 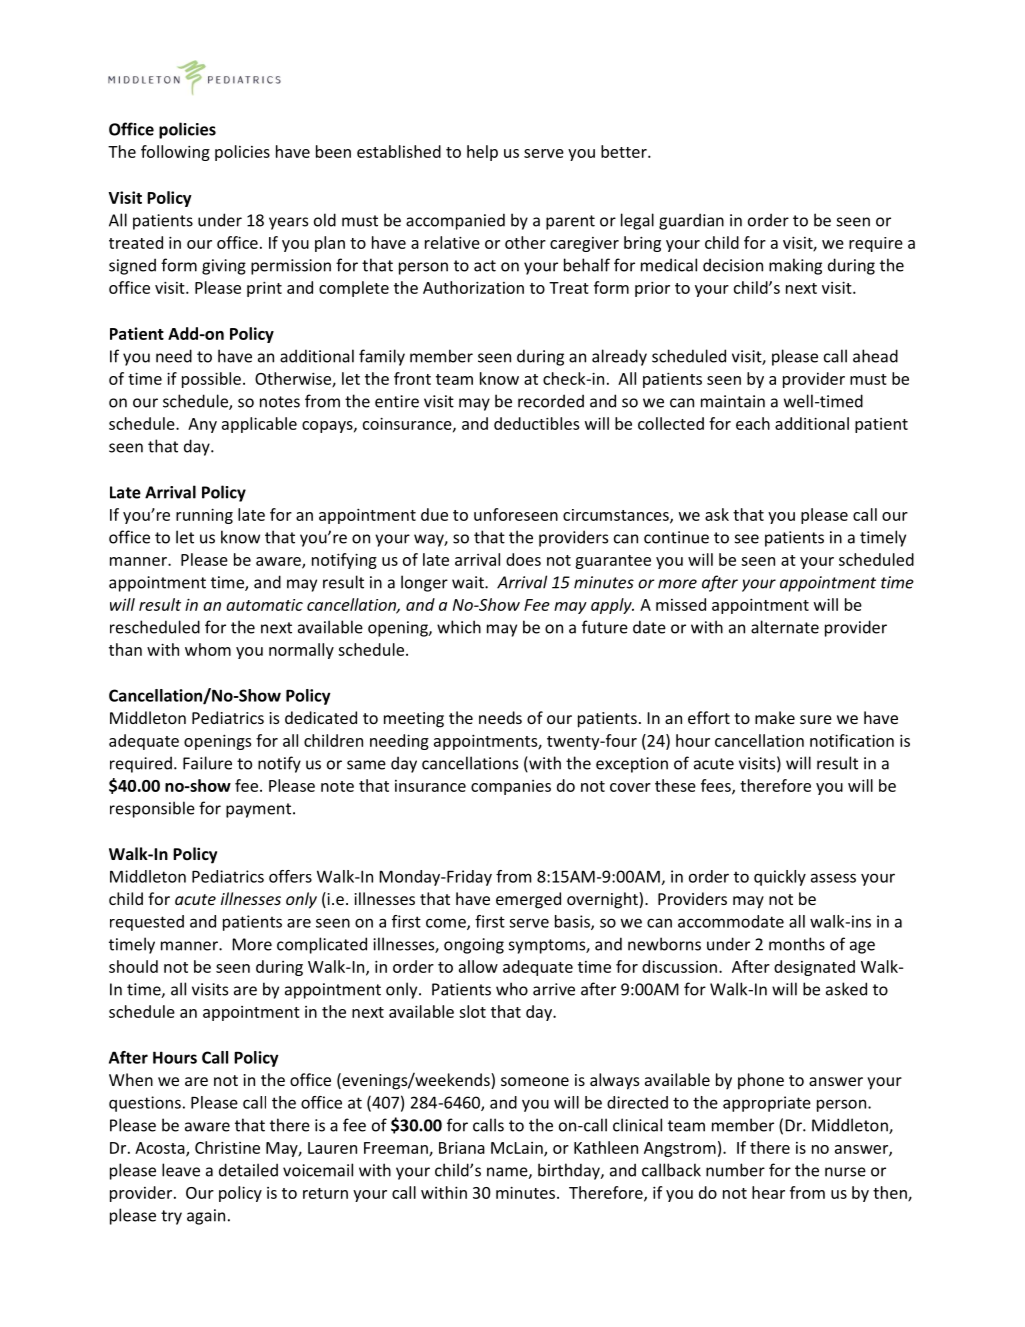 I want to click on detailed, so click(x=248, y=1170).
